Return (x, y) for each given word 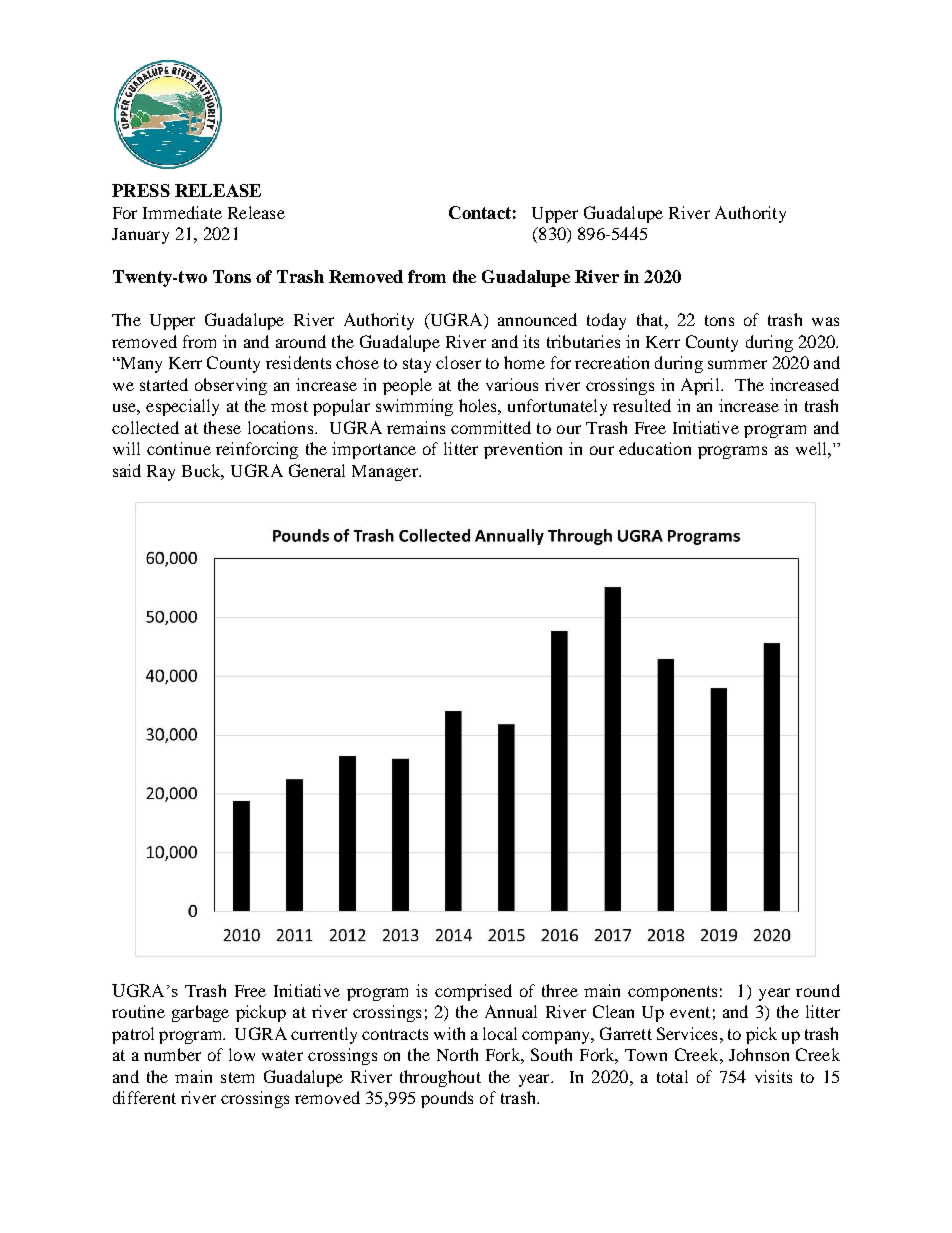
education (655, 448)
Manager (386, 473)
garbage (200, 1013)
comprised (473, 992)
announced (537, 319)
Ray (161, 473)
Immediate (182, 212)
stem (237, 1077)
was (825, 321)
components (672, 993)
